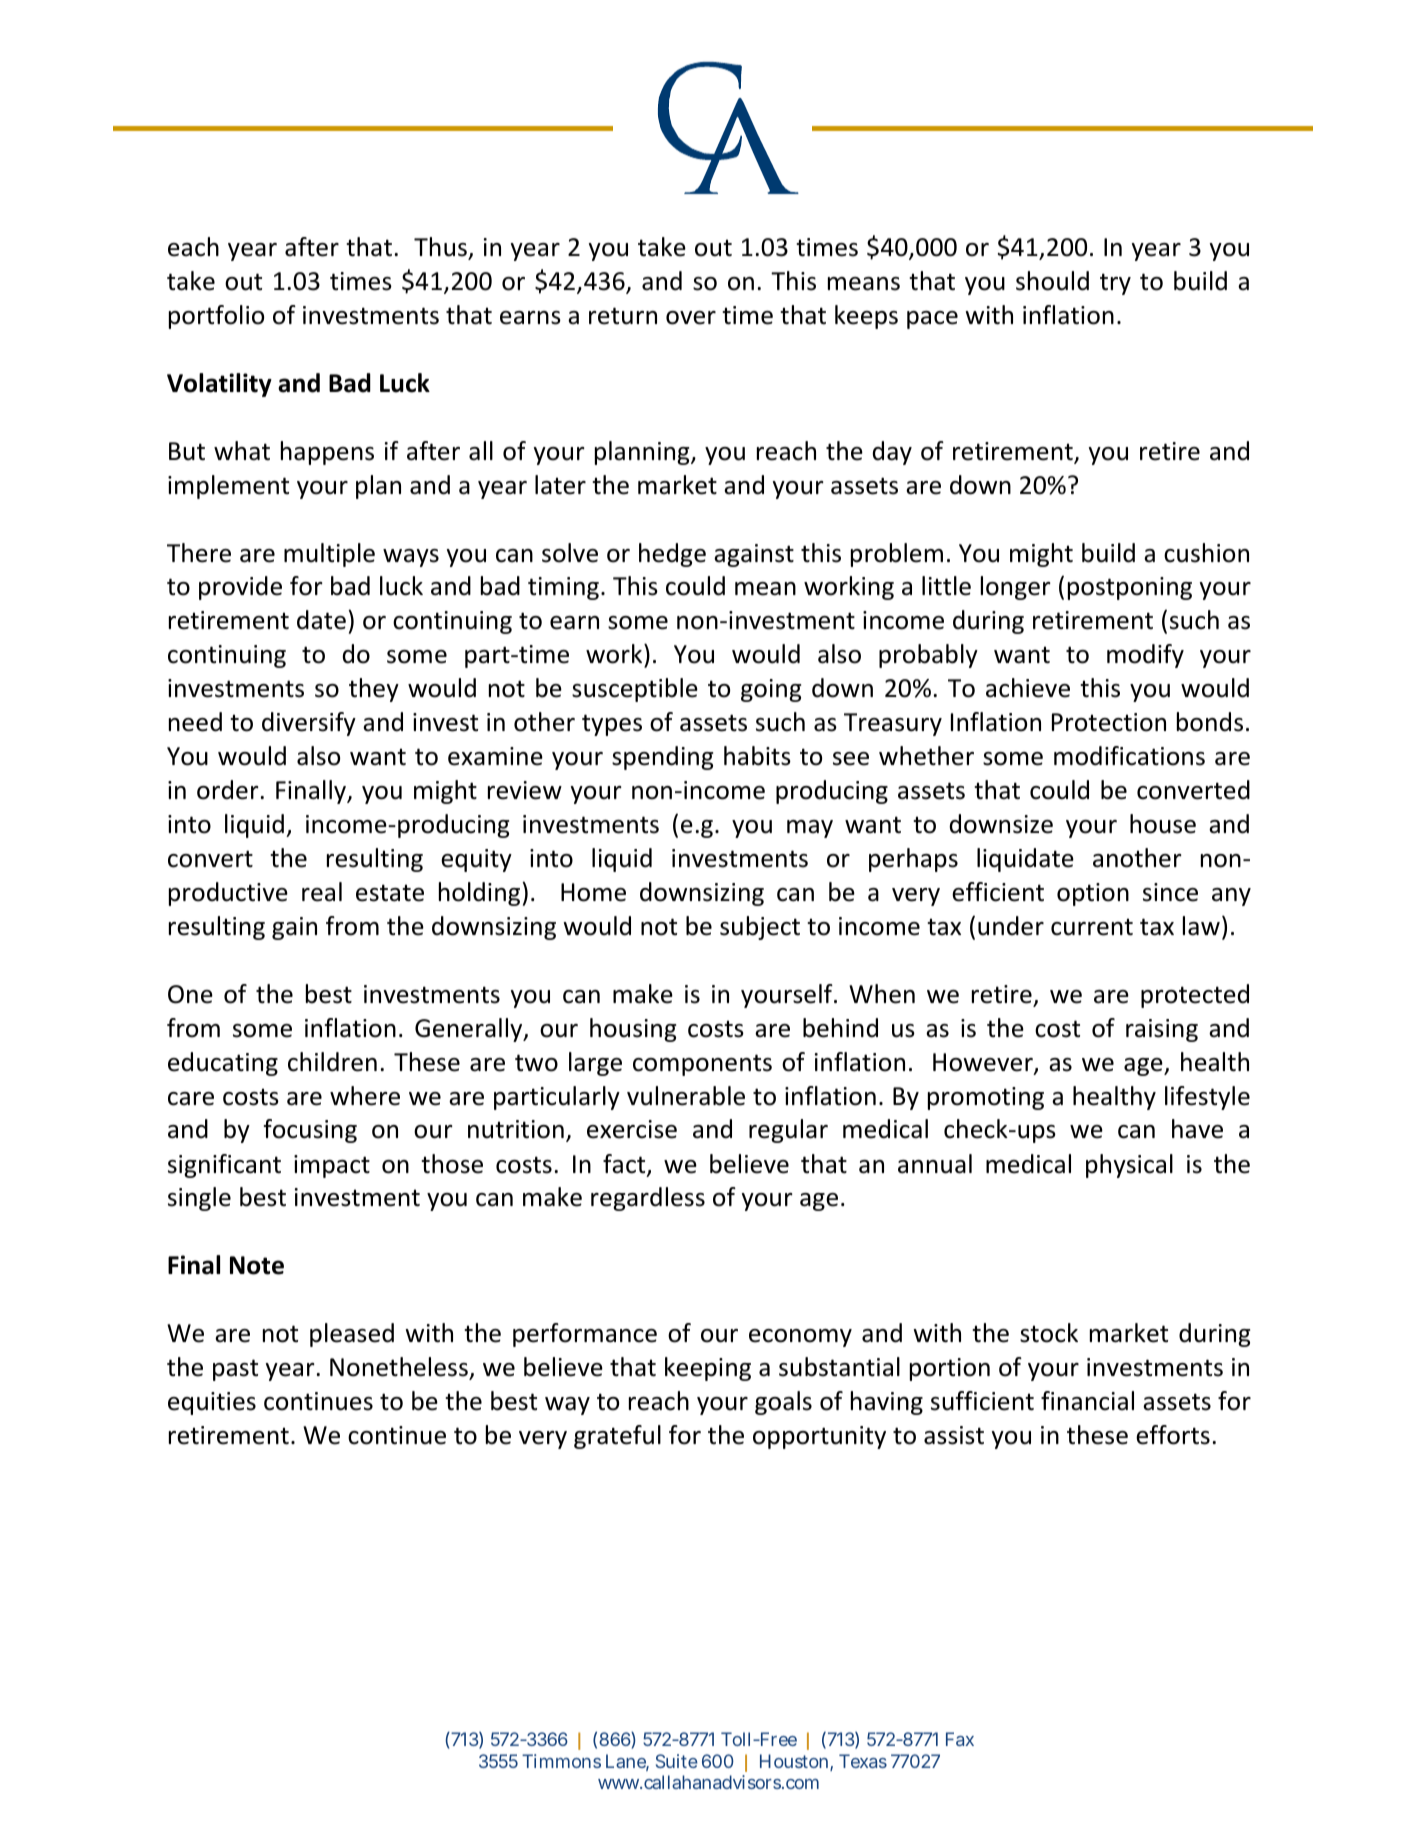  Describe the element at coordinates (257, 1265) in the screenshot. I see `Note` at that location.
